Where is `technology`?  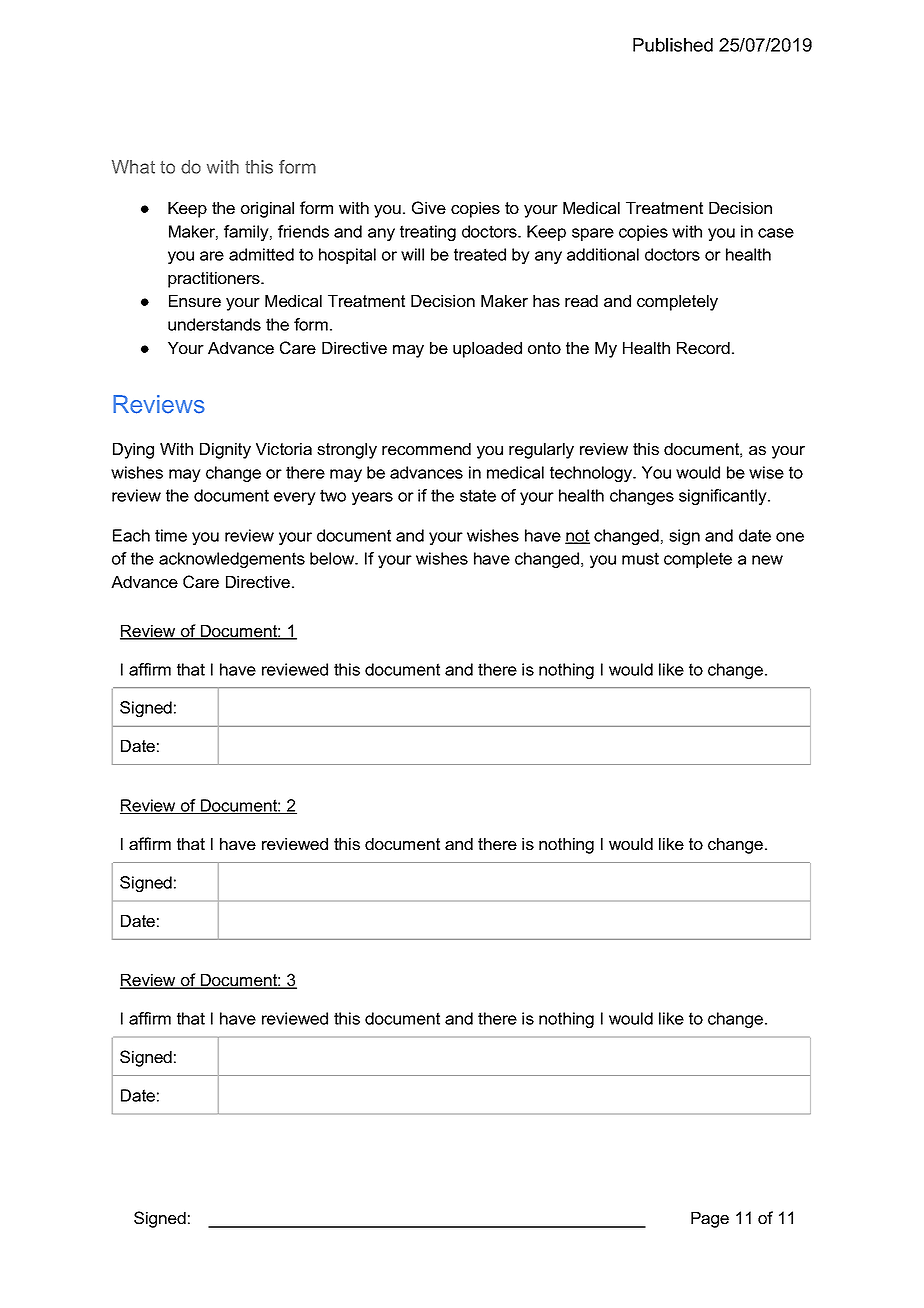 technology is located at coordinates (592, 474).
